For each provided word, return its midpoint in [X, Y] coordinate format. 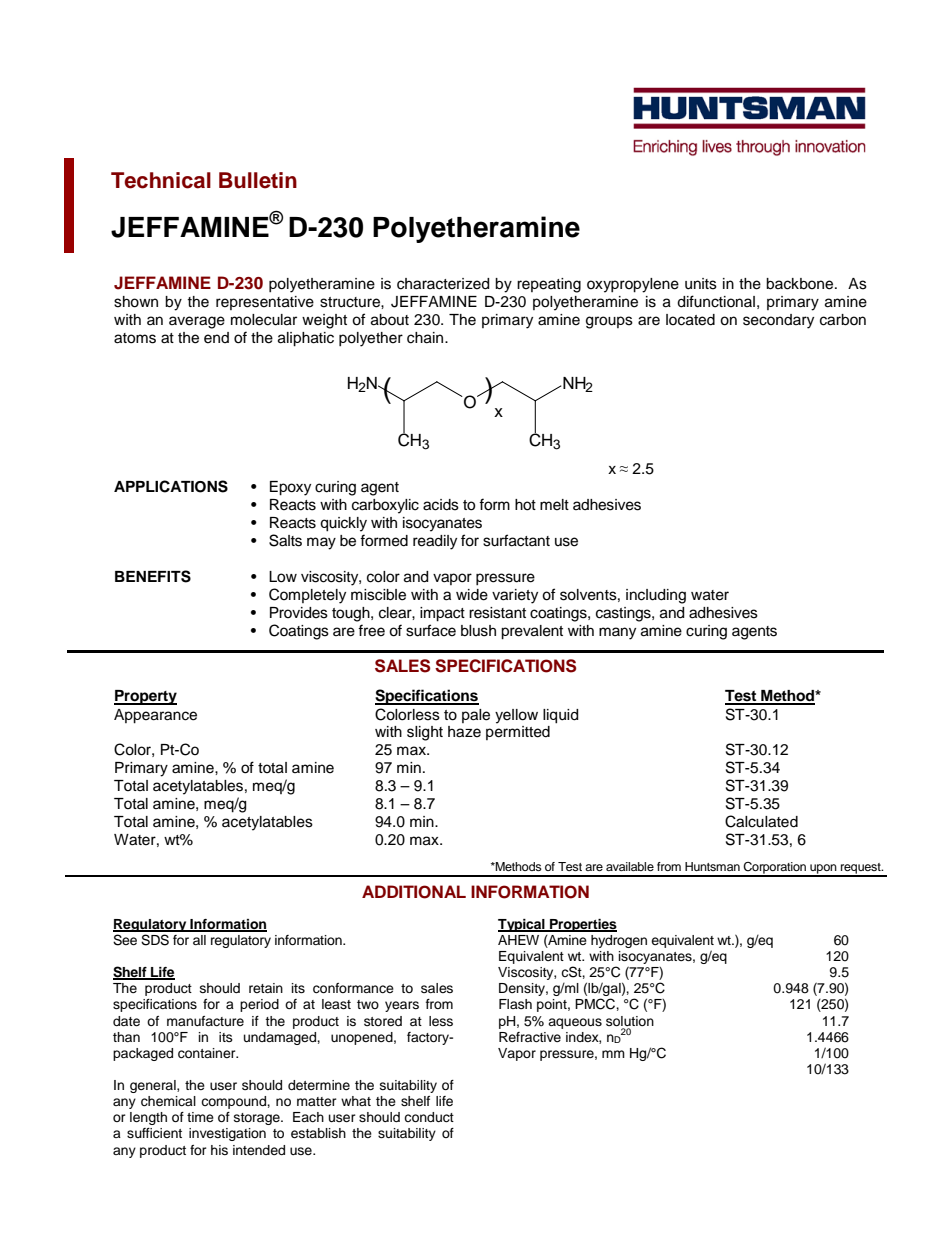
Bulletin [258, 180]
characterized [443, 284]
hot [525, 505]
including [656, 596]
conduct [429, 1117]
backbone [801, 284]
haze [464, 732]
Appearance [155, 716]
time [200, 1117]
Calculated [761, 821]
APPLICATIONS [171, 486]
